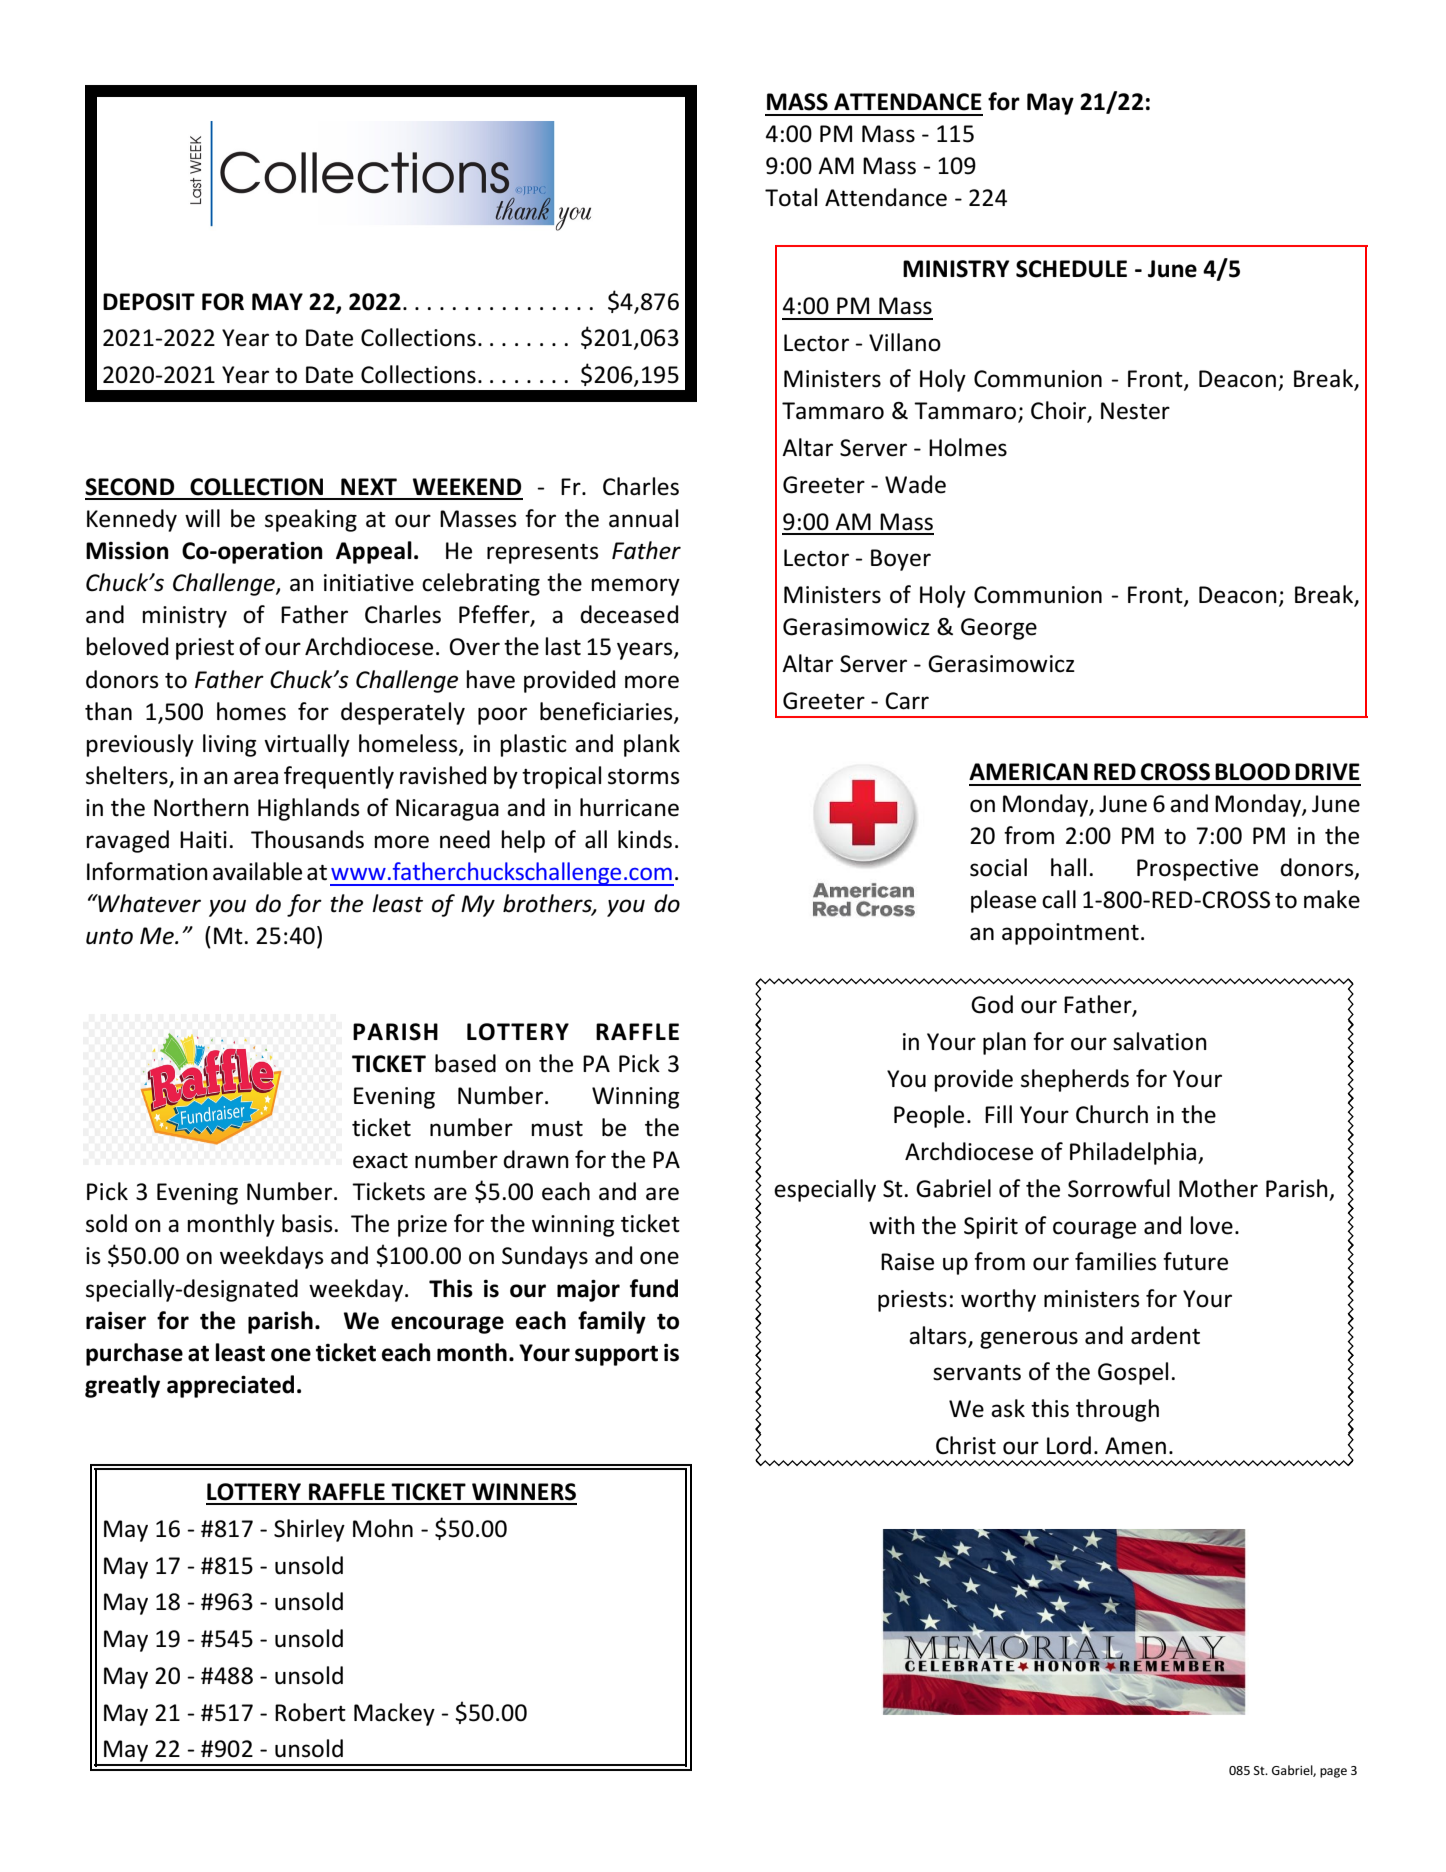 Image resolution: width=1446 pixels, height=1872 pixels. What do you see at coordinates (394, 1714) in the image?
I see `Mackey` at bounding box center [394, 1714].
